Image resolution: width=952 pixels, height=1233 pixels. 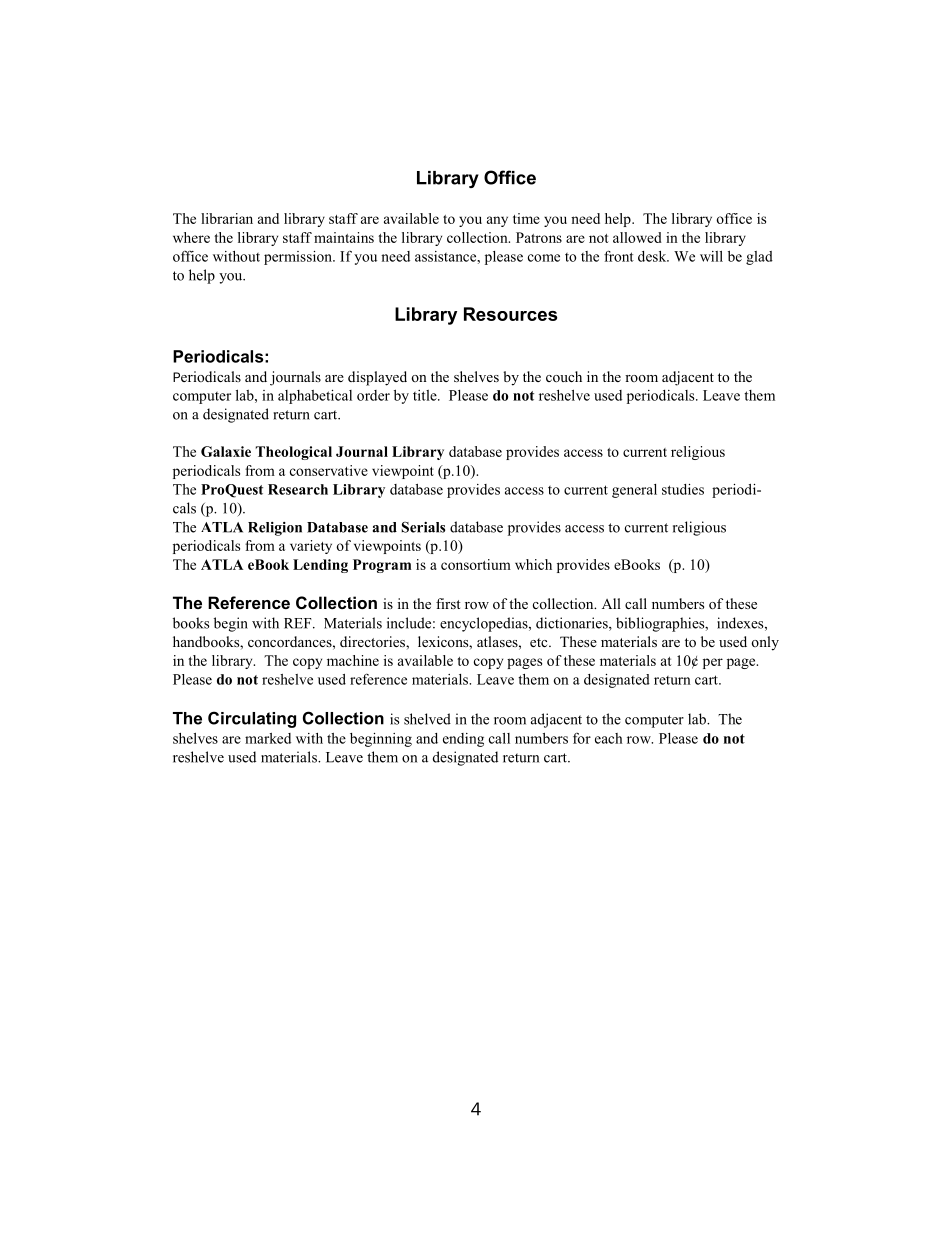 What do you see at coordinates (227, 218) in the page?
I see `librarian` at bounding box center [227, 218].
